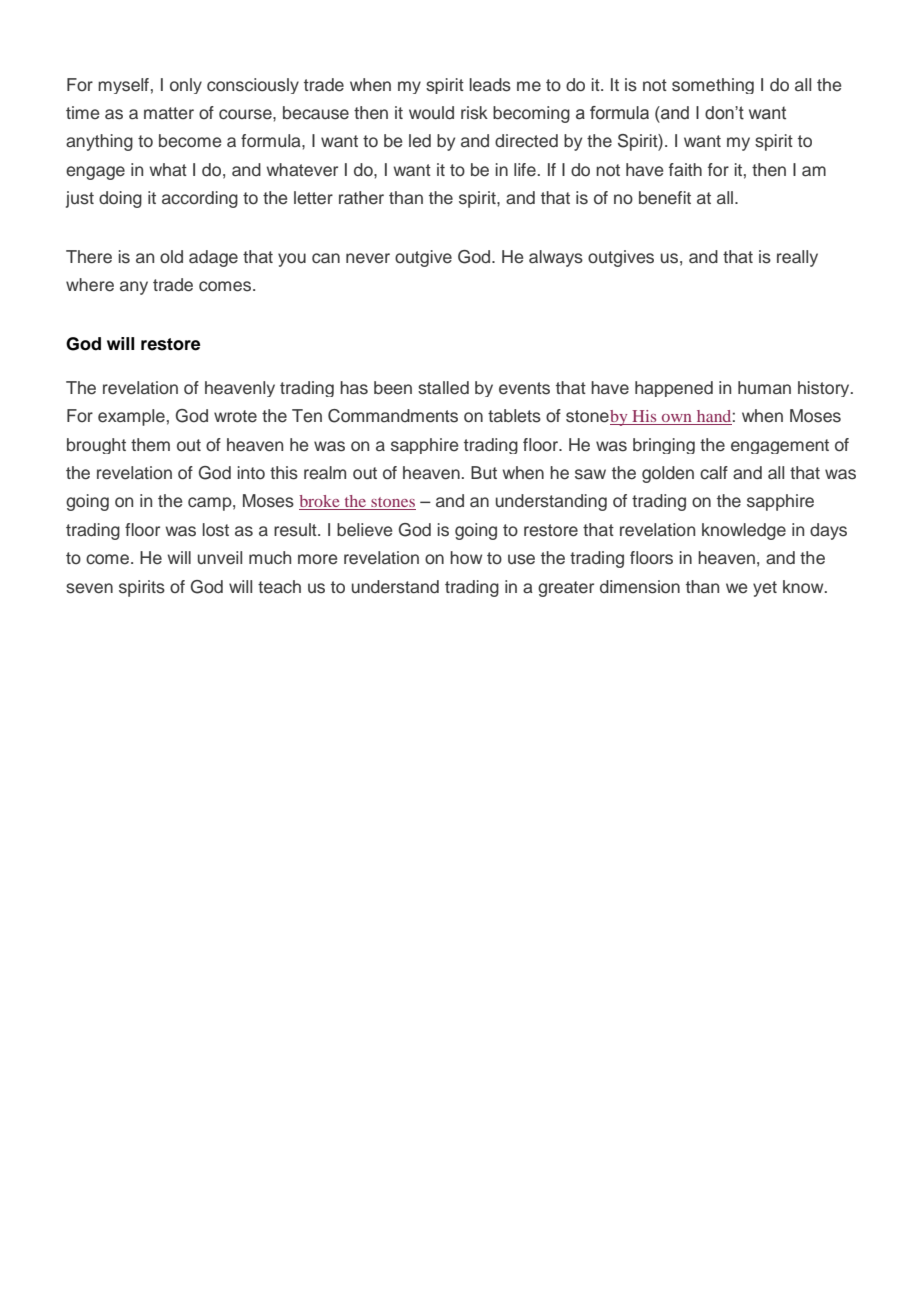 The width and height of the screenshot is (924, 1308). What do you see at coordinates (131, 417) in the screenshot?
I see `example` at bounding box center [131, 417].
